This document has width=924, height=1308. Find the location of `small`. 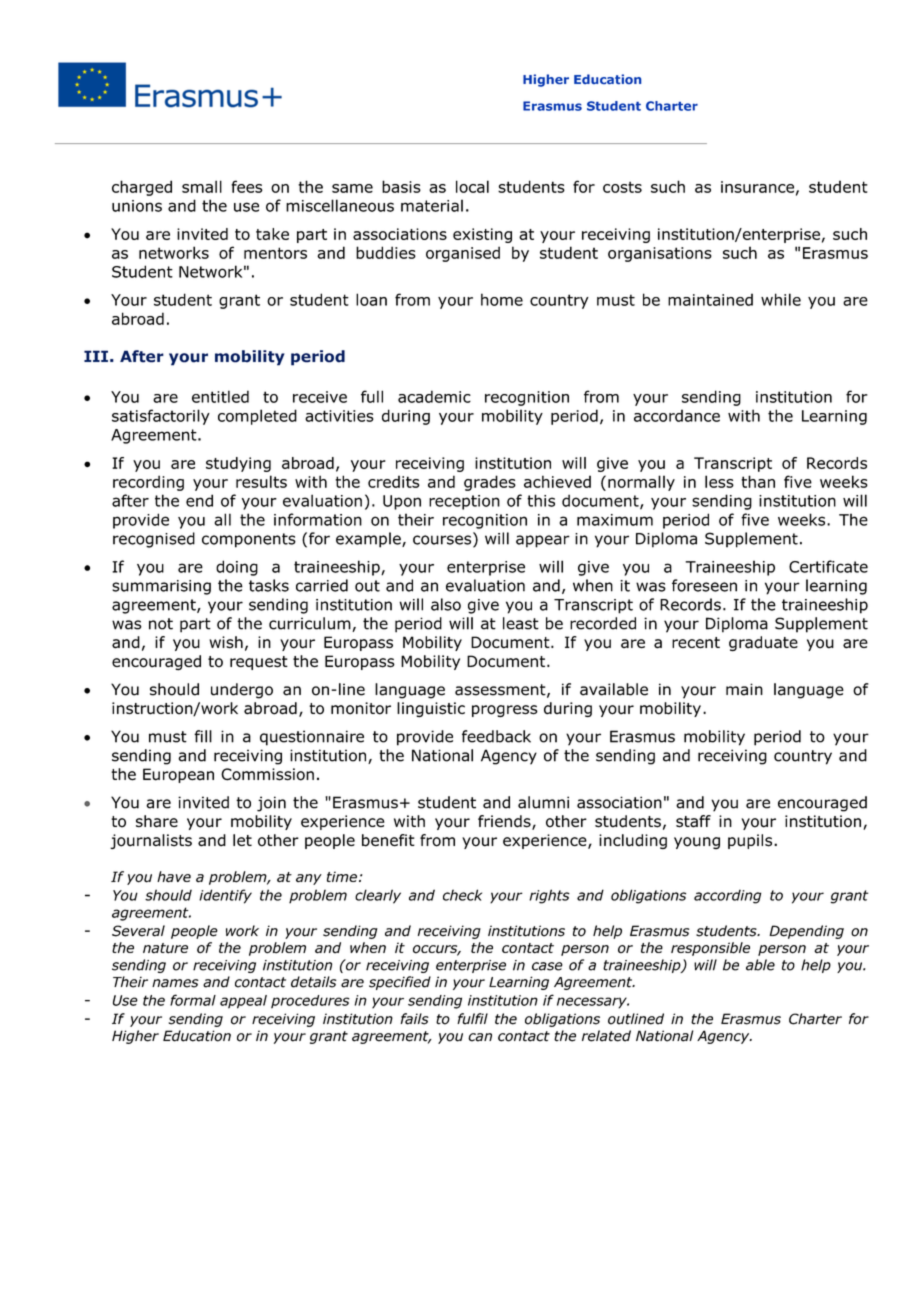

small is located at coordinates (202, 186).
